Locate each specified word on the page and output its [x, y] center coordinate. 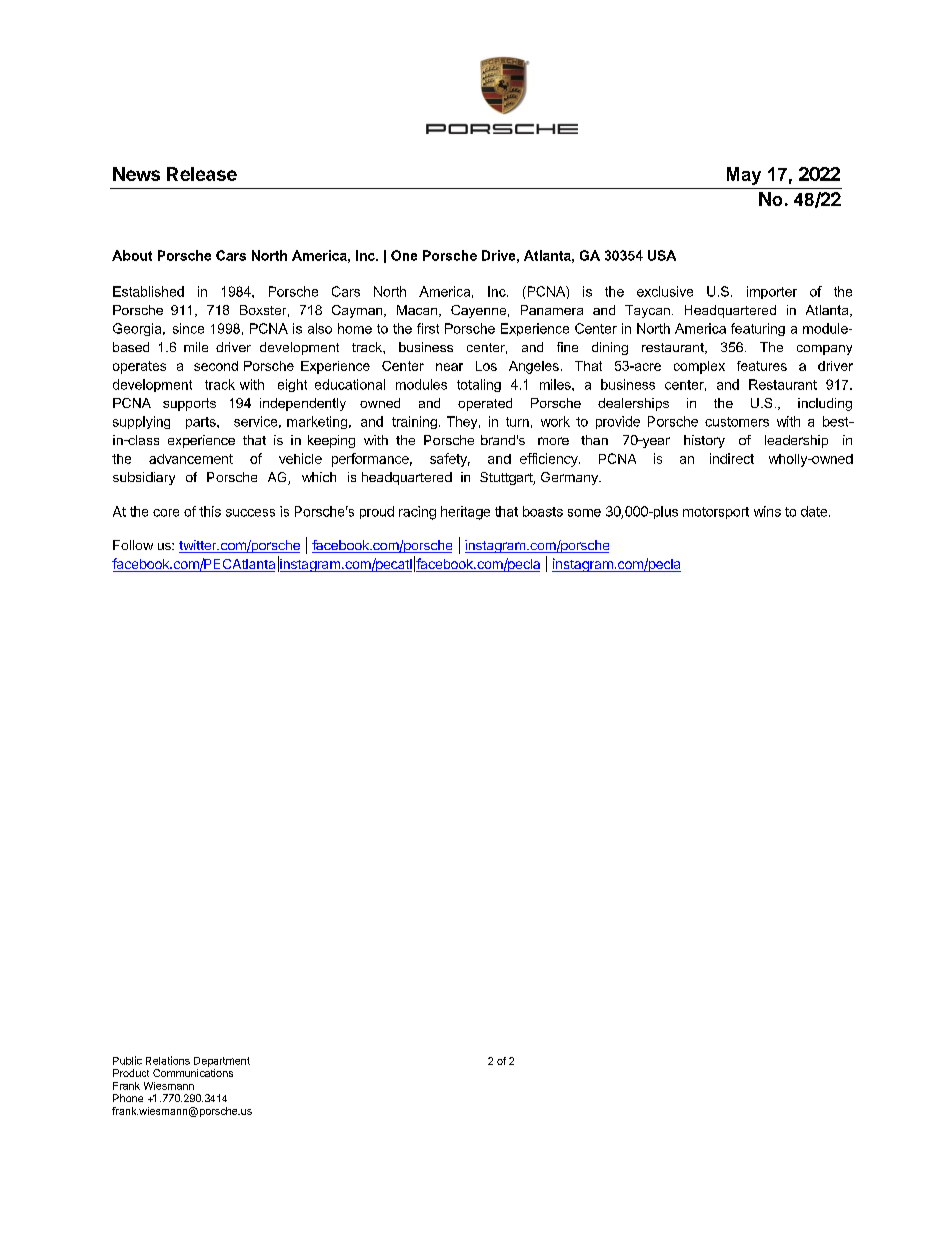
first [428, 328]
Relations [168, 1060]
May [744, 176]
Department [222, 1062]
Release [202, 174]
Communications [193, 1073]
